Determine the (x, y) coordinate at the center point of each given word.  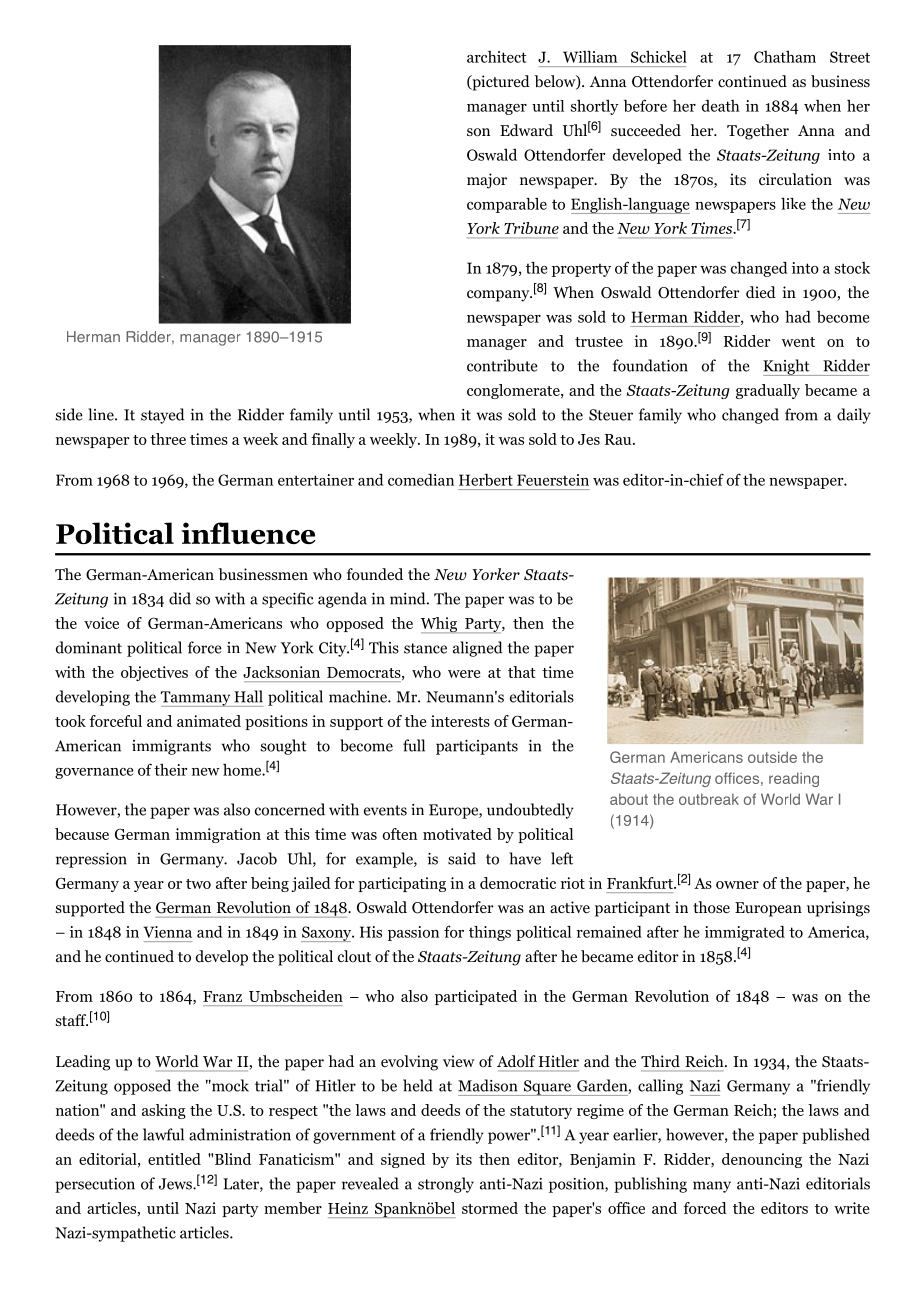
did (180, 598)
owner (737, 885)
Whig (440, 625)
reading (794, 779)
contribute (502, 365)
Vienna (168, 932)
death (721, 106)
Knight (787, 367)
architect (496, 57)
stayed (162, 416)
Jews (176, 1184)
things (490, 933)
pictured (500, 83)
